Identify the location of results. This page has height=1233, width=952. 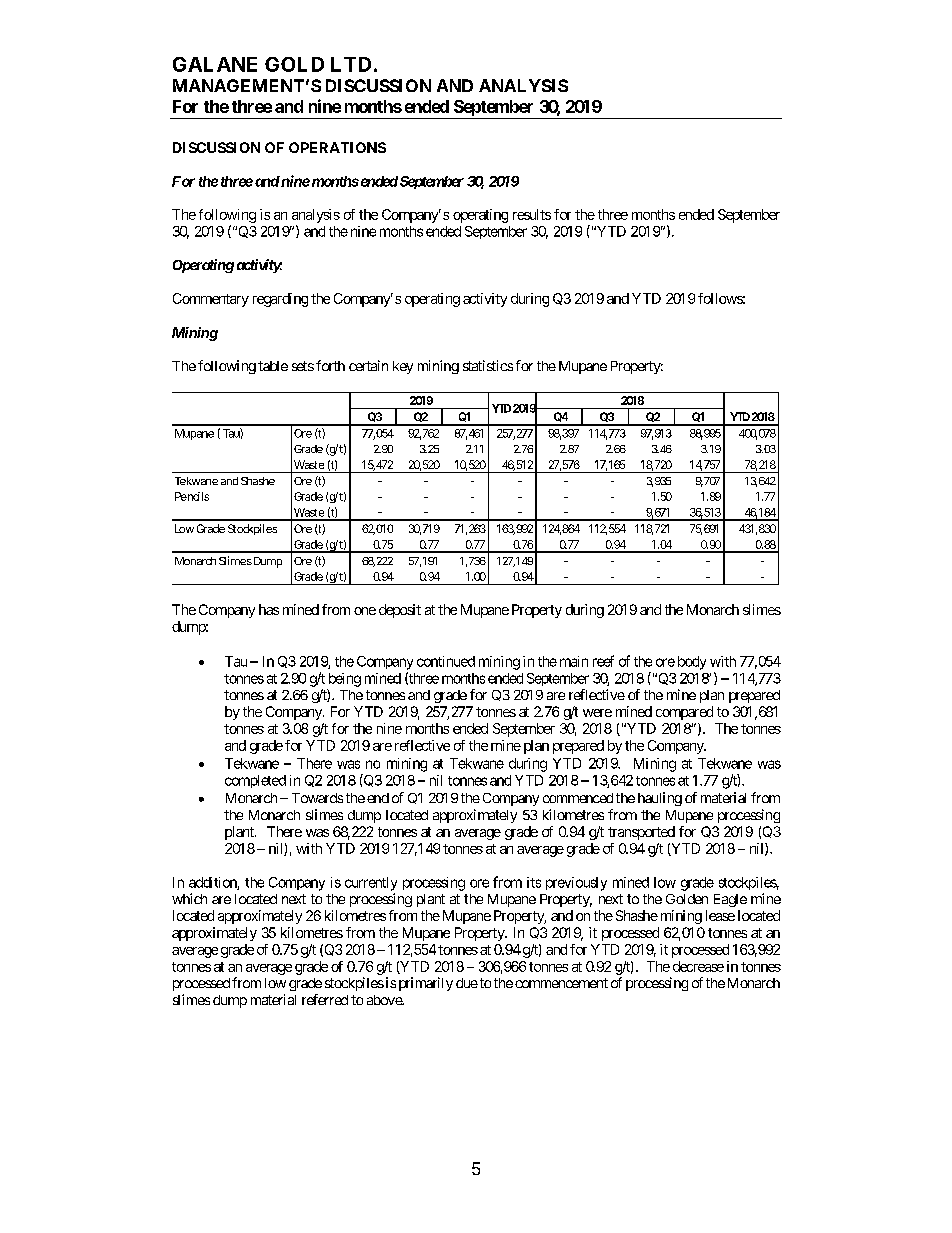
(532, 214).
